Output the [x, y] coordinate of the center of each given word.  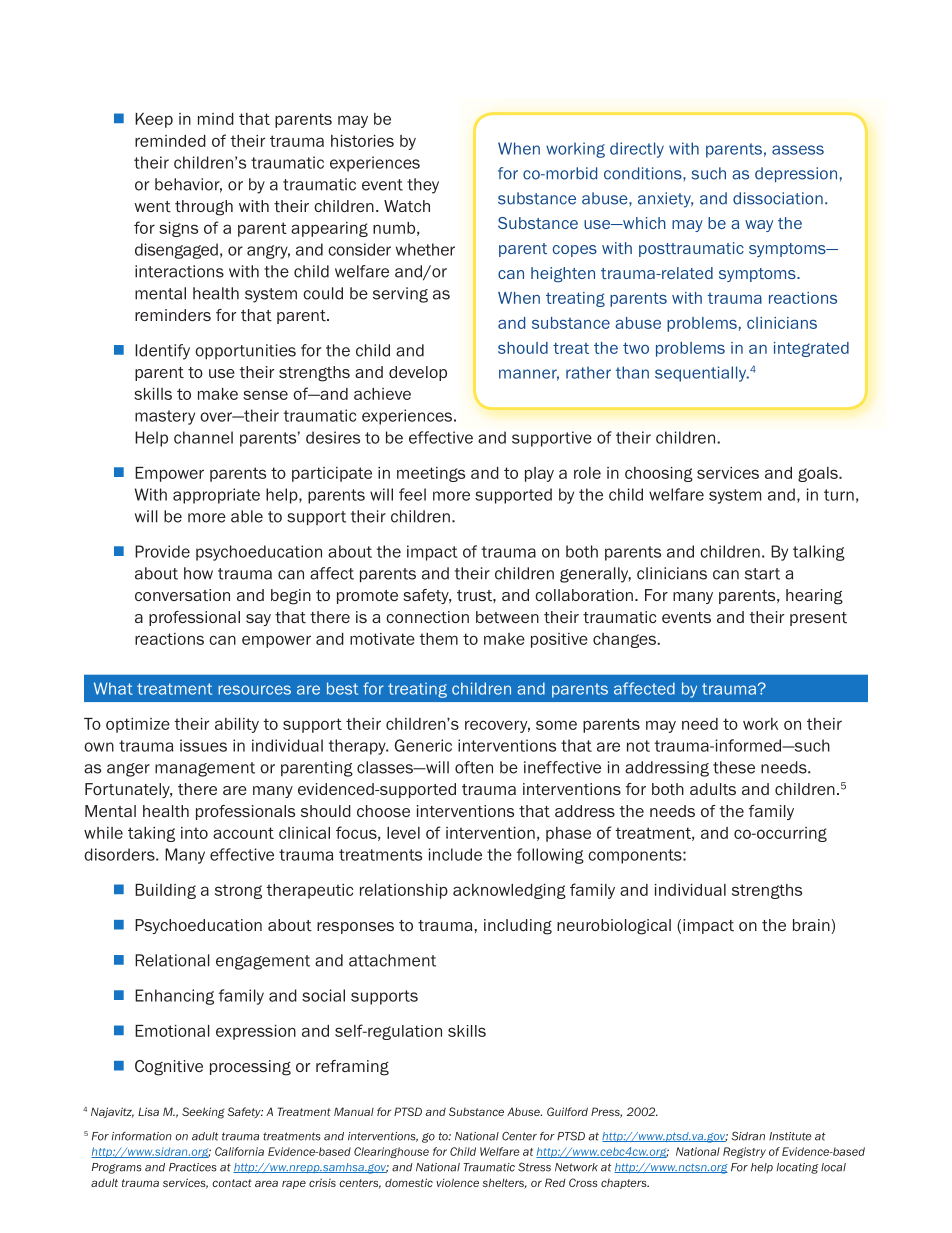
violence [457, 1182]
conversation [182, 595]
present [818, 619]
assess [798, 150]
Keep [154, 120]
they [423, 186]
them [438, 639]
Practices [193, 1167]
